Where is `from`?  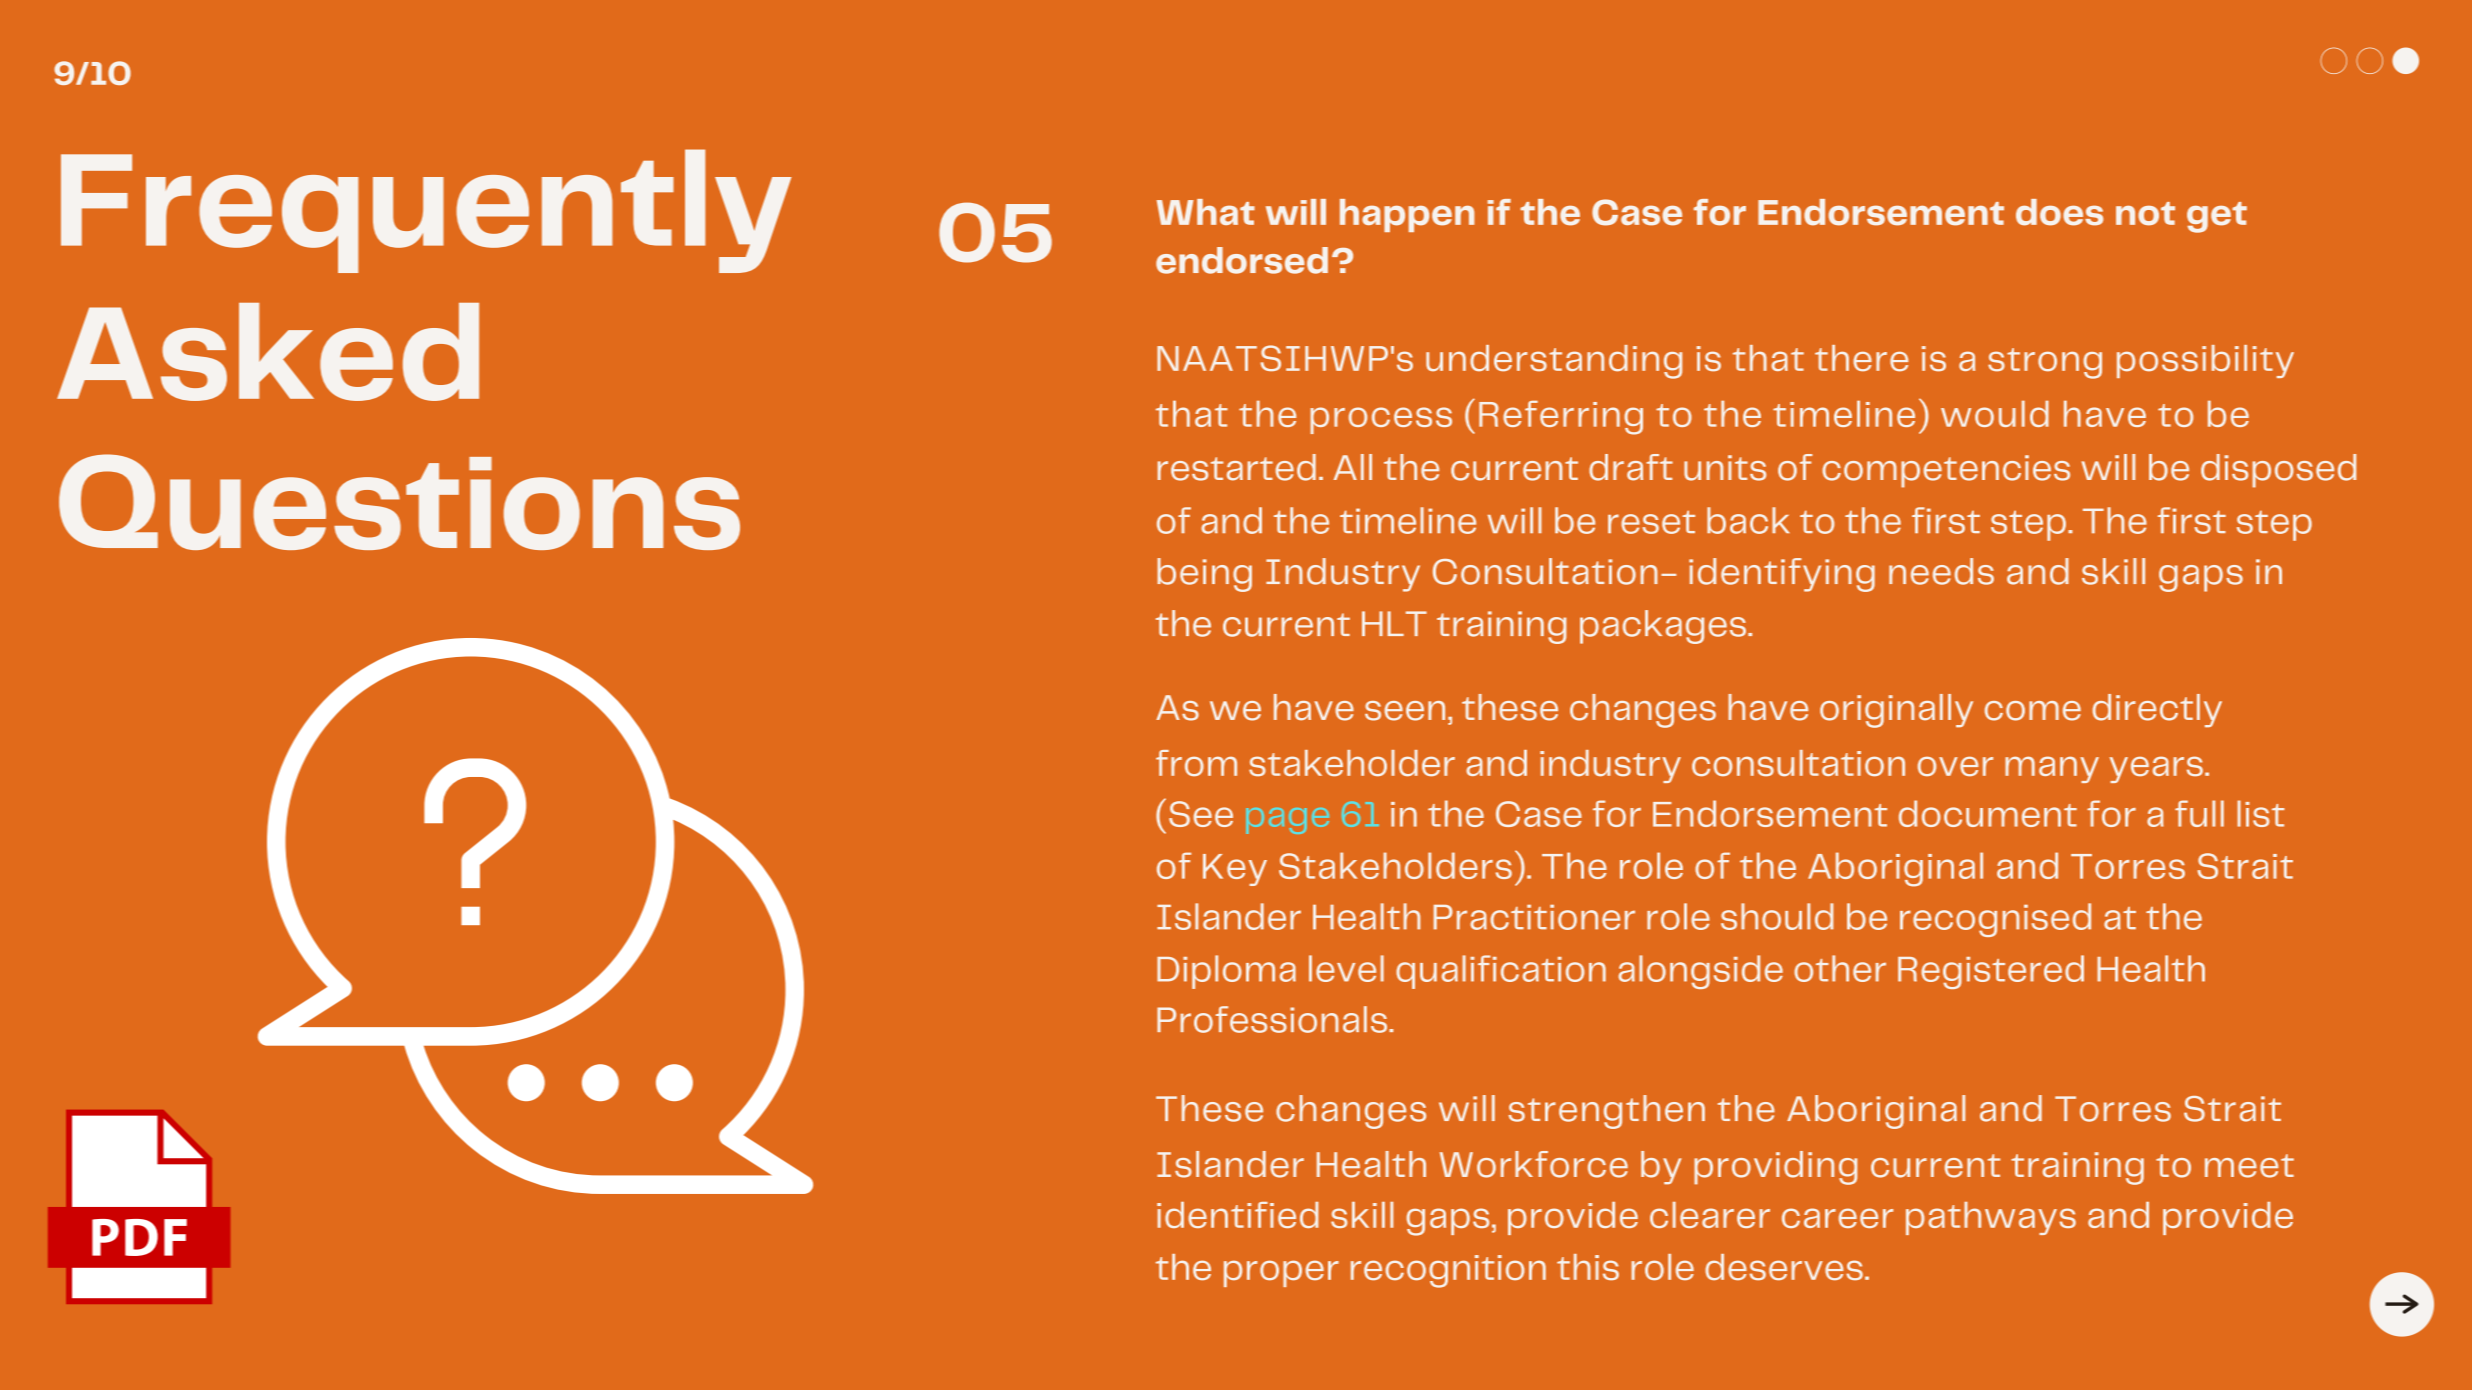 from is located at coordinates (1196, 763).
